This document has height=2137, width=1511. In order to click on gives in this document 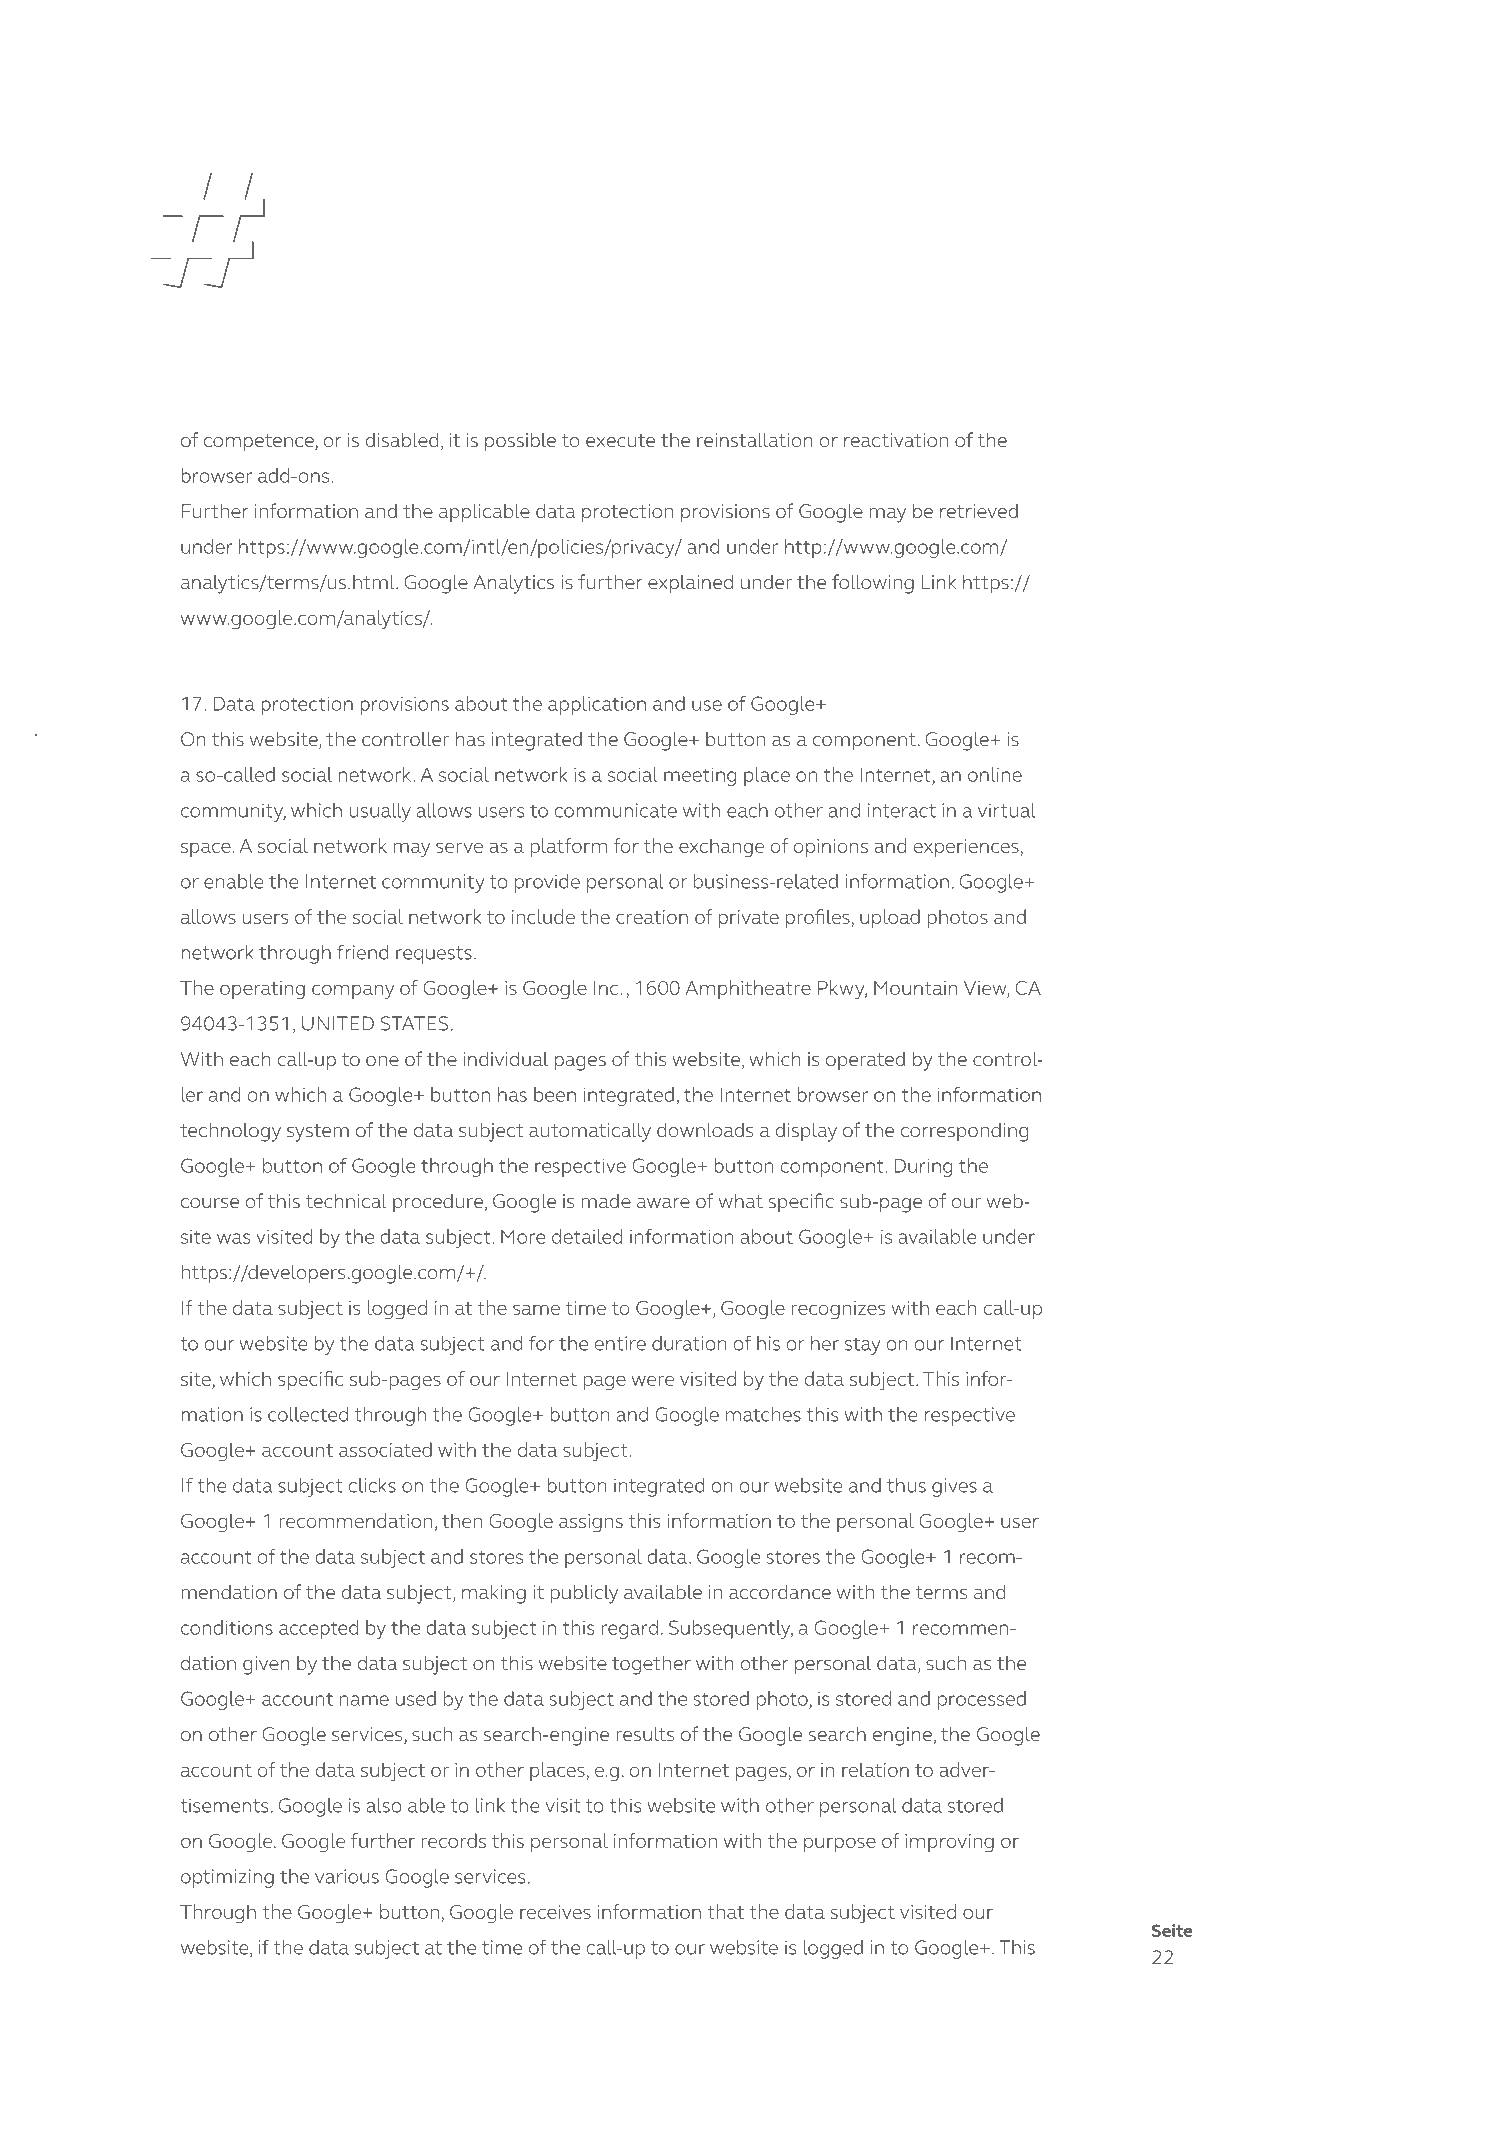, I will do `click(954, 1487)`.
